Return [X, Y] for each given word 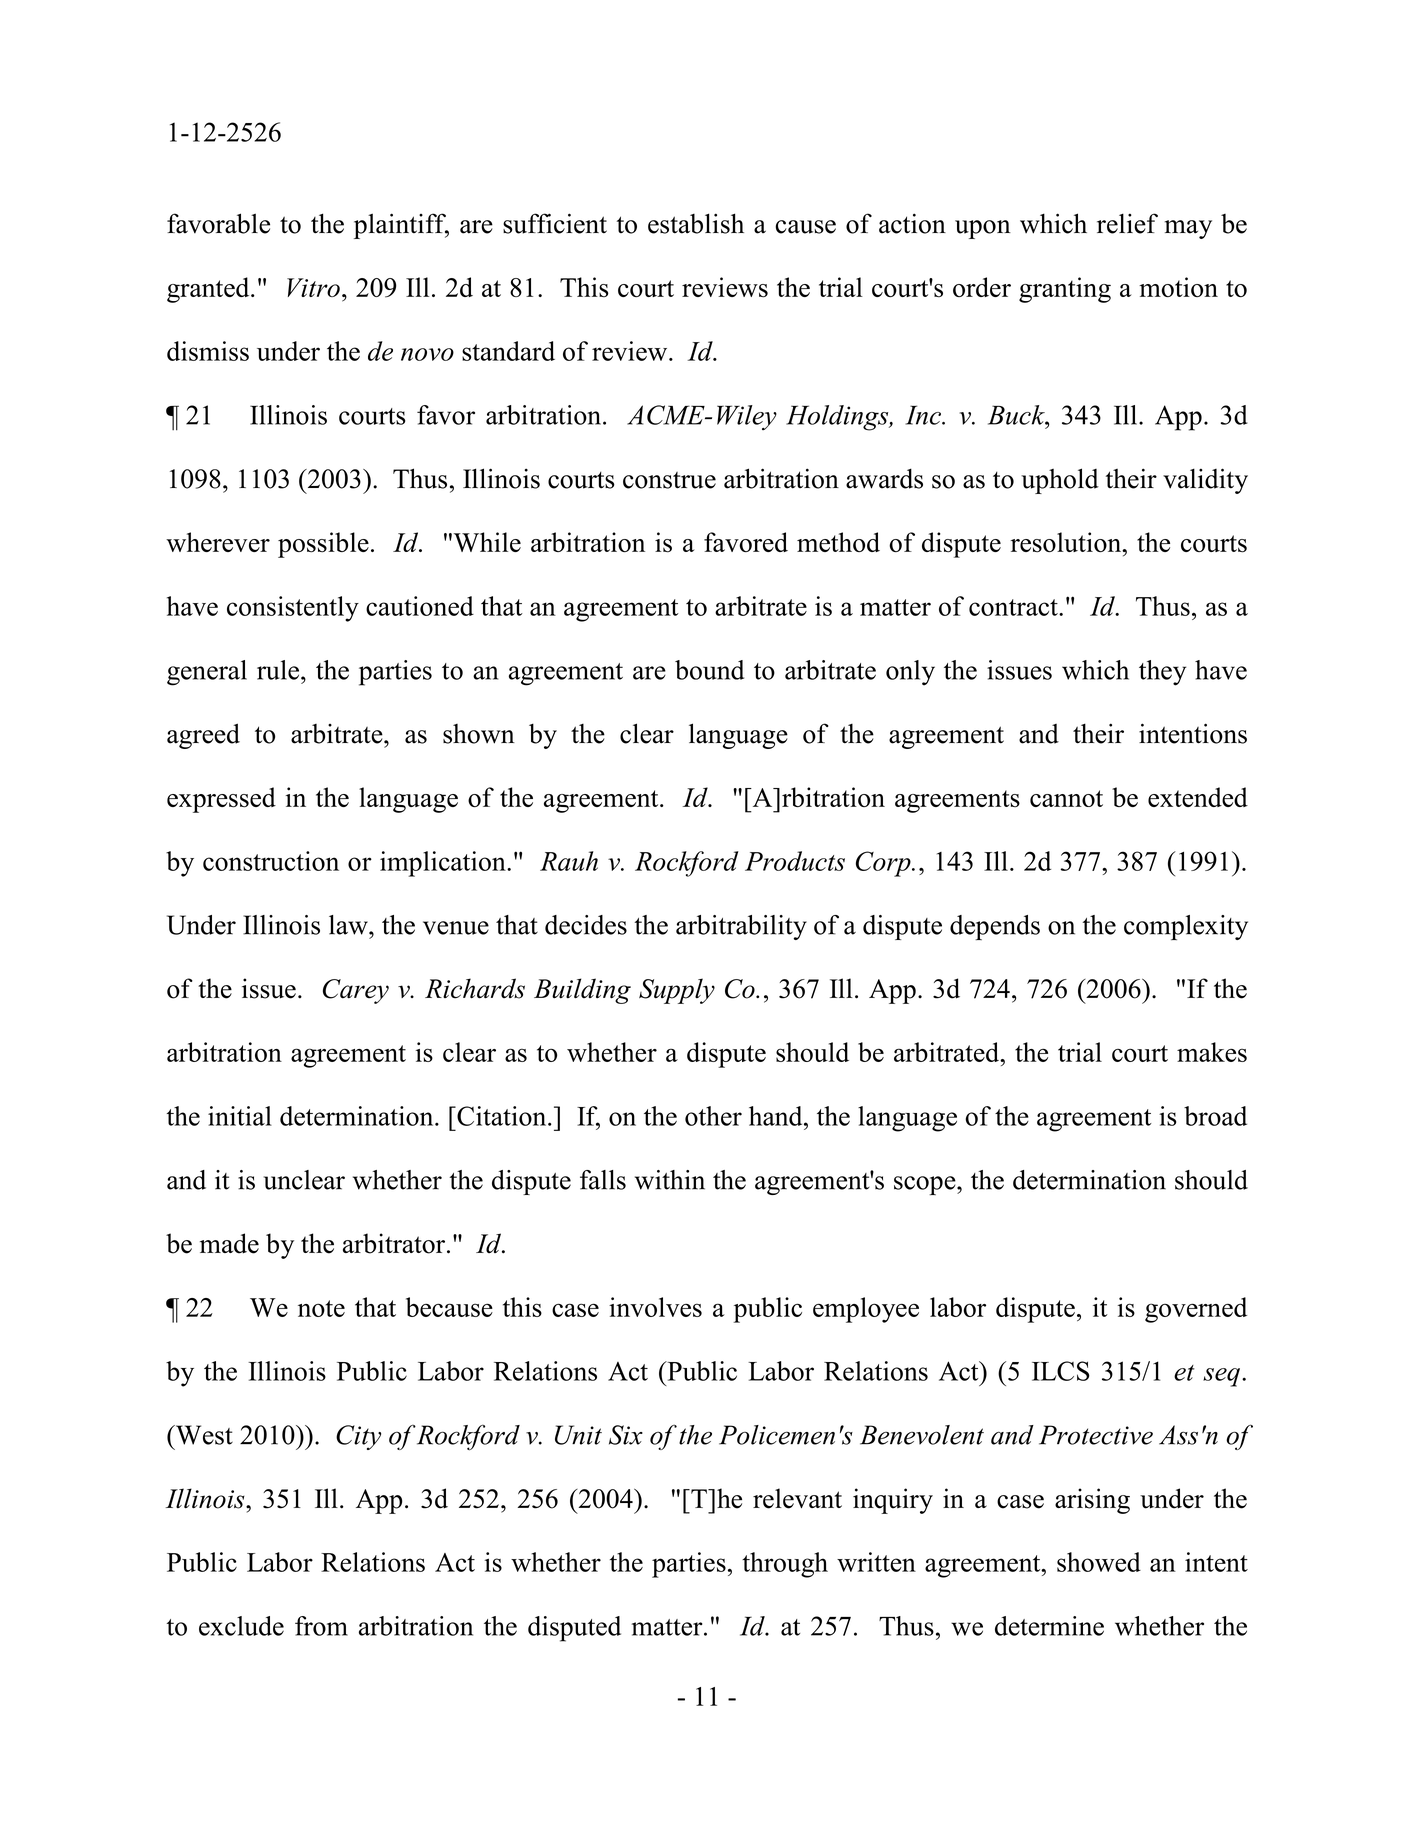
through [785, 1565]
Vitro [313, 287]
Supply [677, 991]
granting [1065, 290]
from [321, 1626]
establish [696, 223]
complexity [1186, 927]
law [349, 925]
